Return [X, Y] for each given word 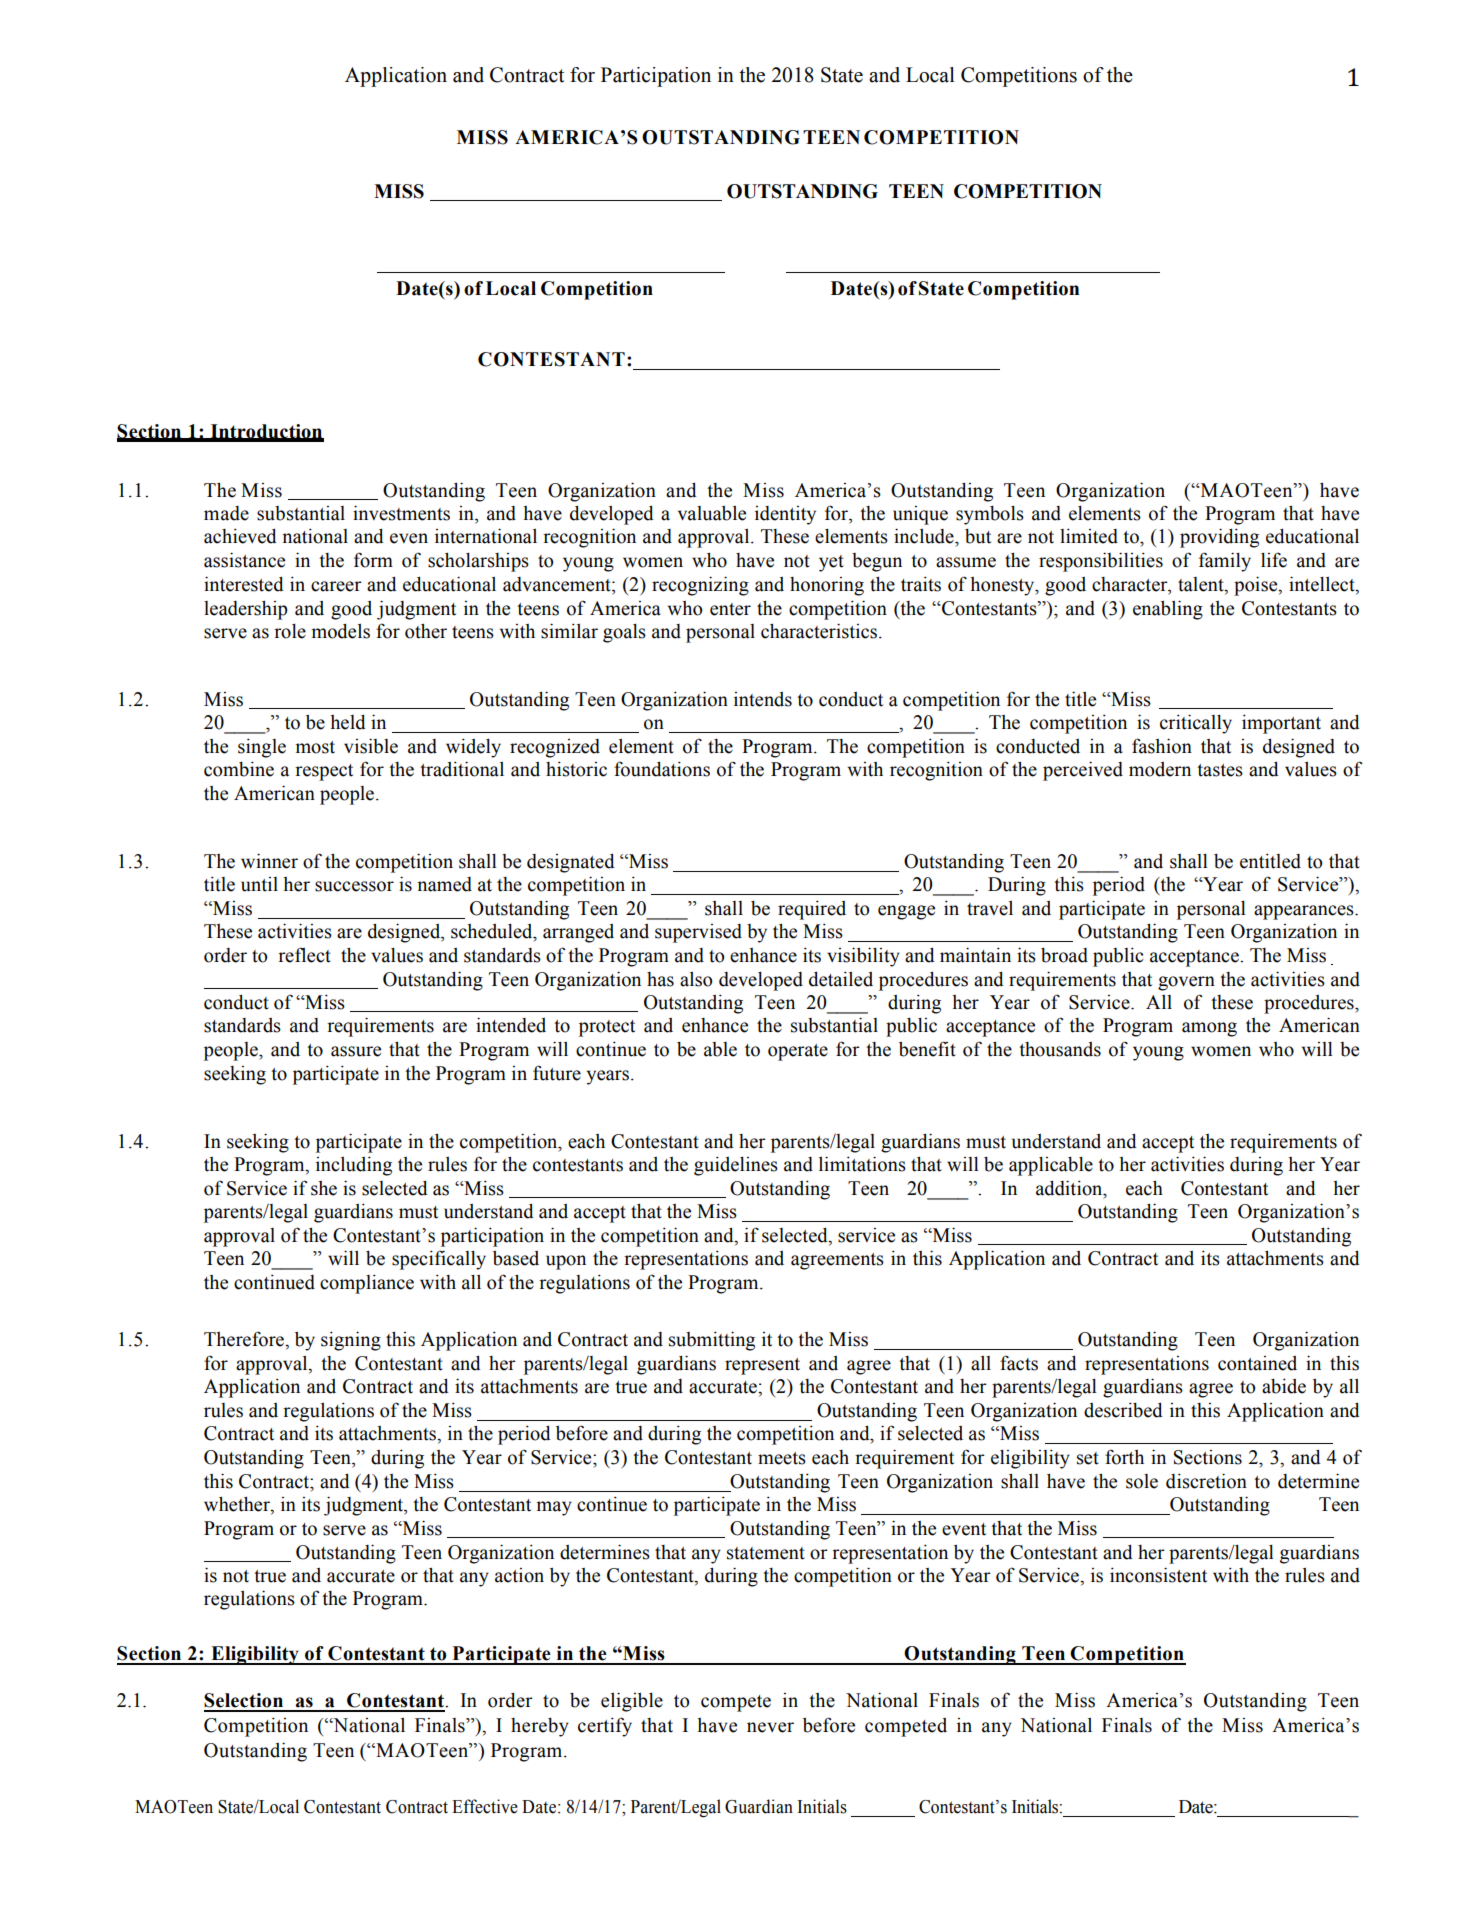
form [373, 560]
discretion [1206, 1481]
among [1209, 1029]
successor [354, 886]
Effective [485, 1806]
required [812, 910]
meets [782, 1458]
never [770, 1727]
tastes [1220, 770]
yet [831, 563]
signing [351, 1341]
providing [1219, 538]
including [354, 1166]
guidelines [736, 1166]
